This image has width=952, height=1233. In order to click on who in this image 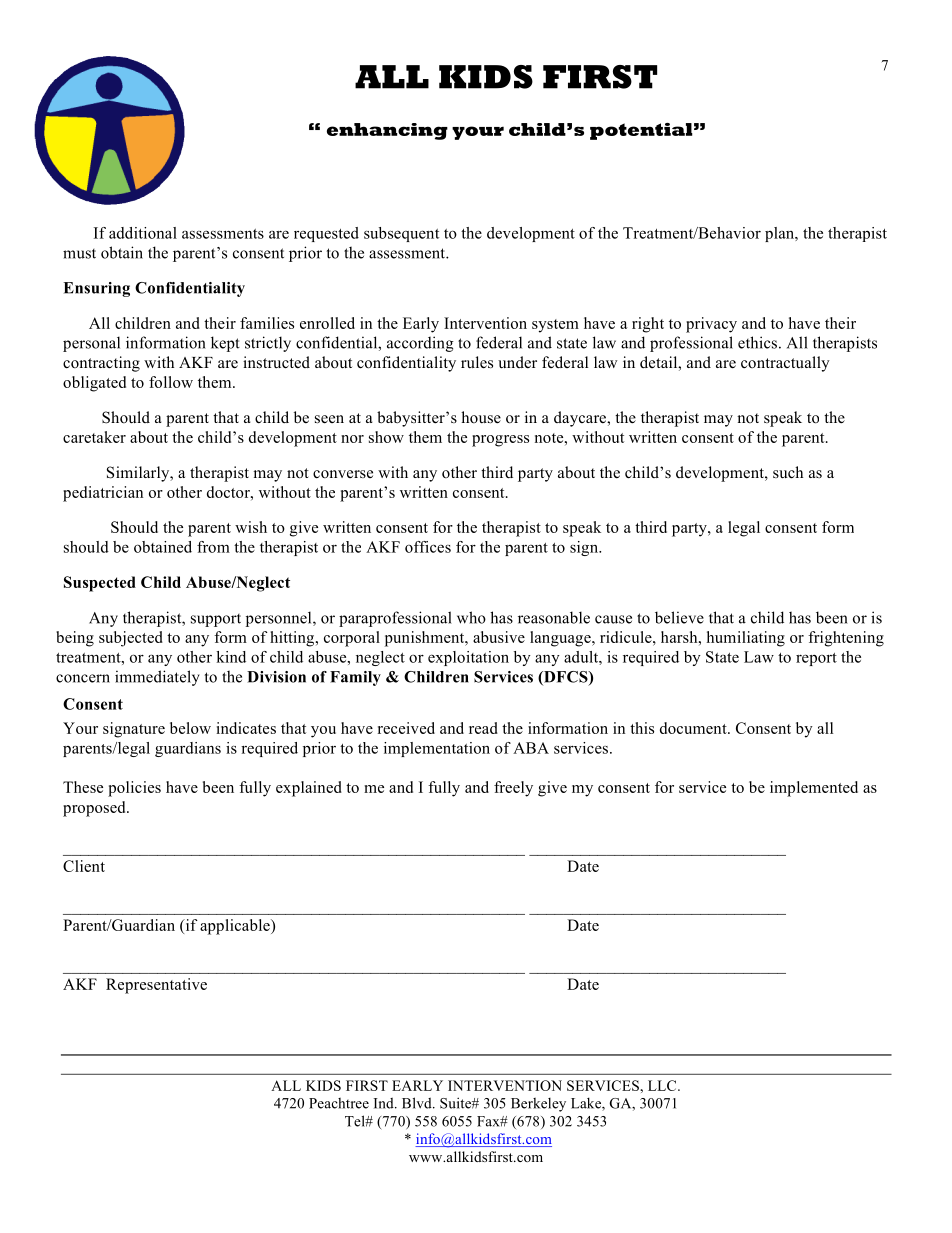, I will do `click(471, 617)`.
